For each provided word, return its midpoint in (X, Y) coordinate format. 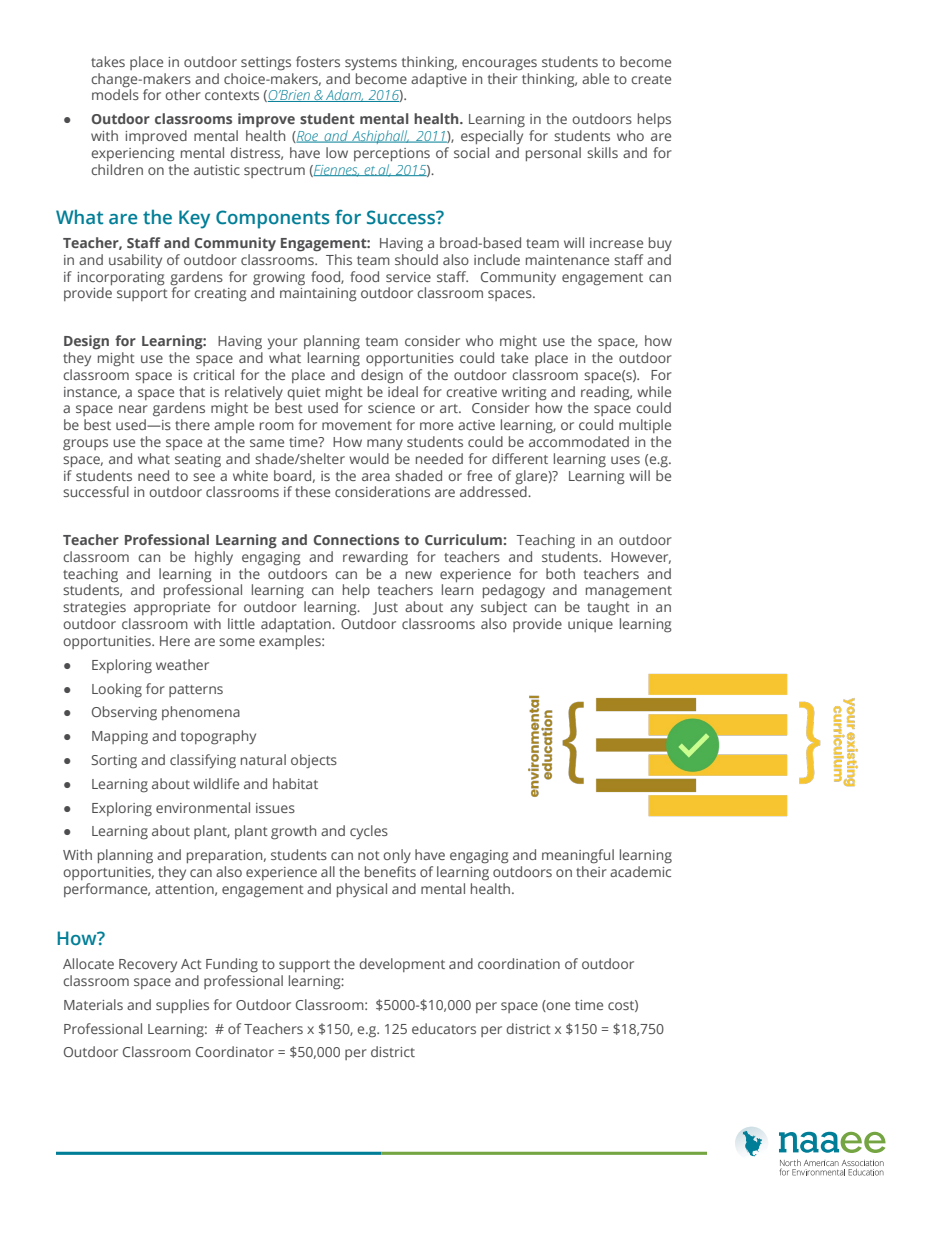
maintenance (567, 260)
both (560, 573)
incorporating (121, 279)
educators (444, 1028)
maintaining (318, 295)
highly (214, 558)
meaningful (578, 856)
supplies (182, 1006)
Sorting (114, 762)
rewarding (375, 558)
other (183, 94)
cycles (369, 832)
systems (371, 64)
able (595, 78)
